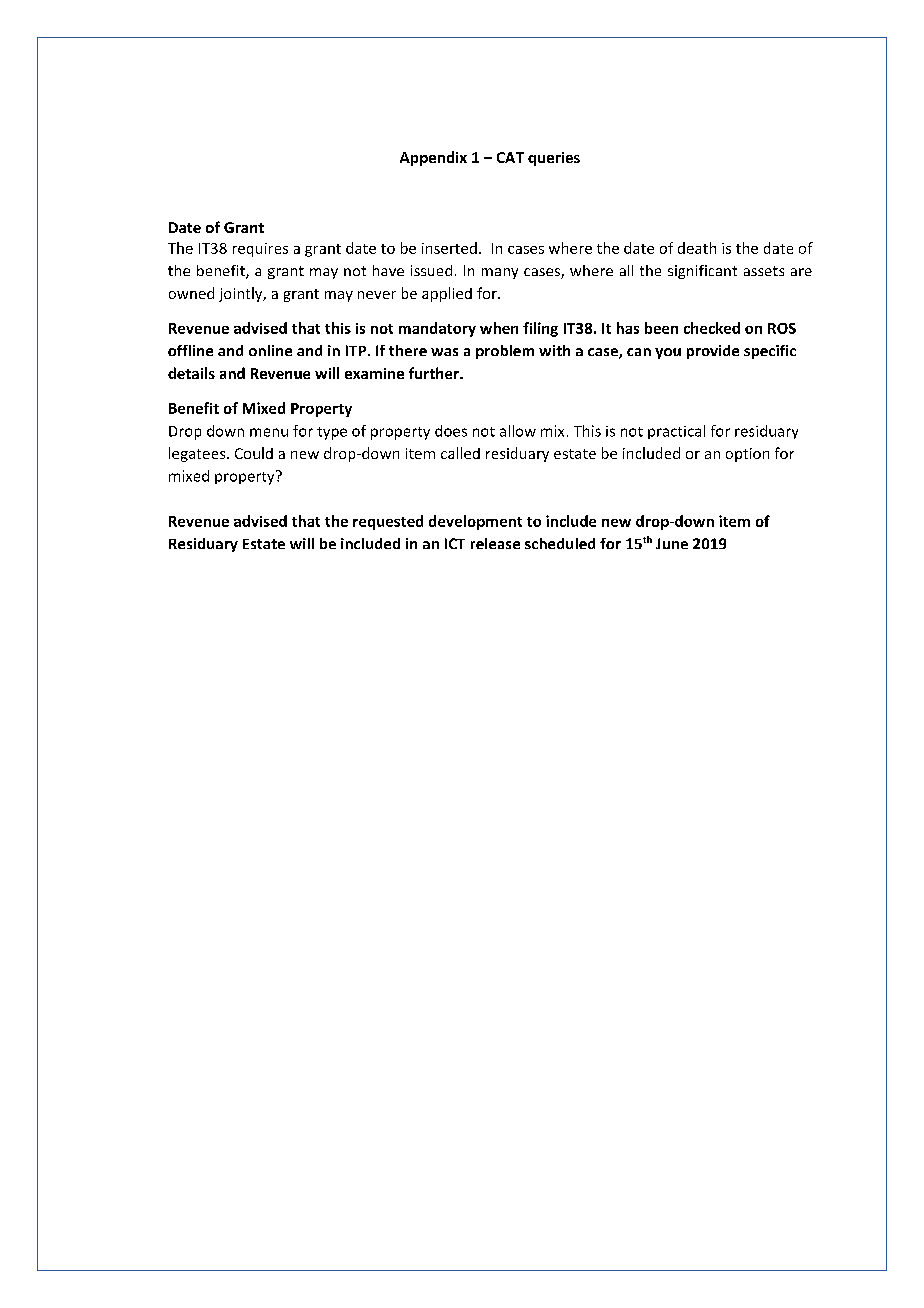 Image resolution: width=924 pixels, height=1308 pixels. What do you see at coordinates (702, 272) in the image?
I see `significant` at bounding box center [702, 272].
